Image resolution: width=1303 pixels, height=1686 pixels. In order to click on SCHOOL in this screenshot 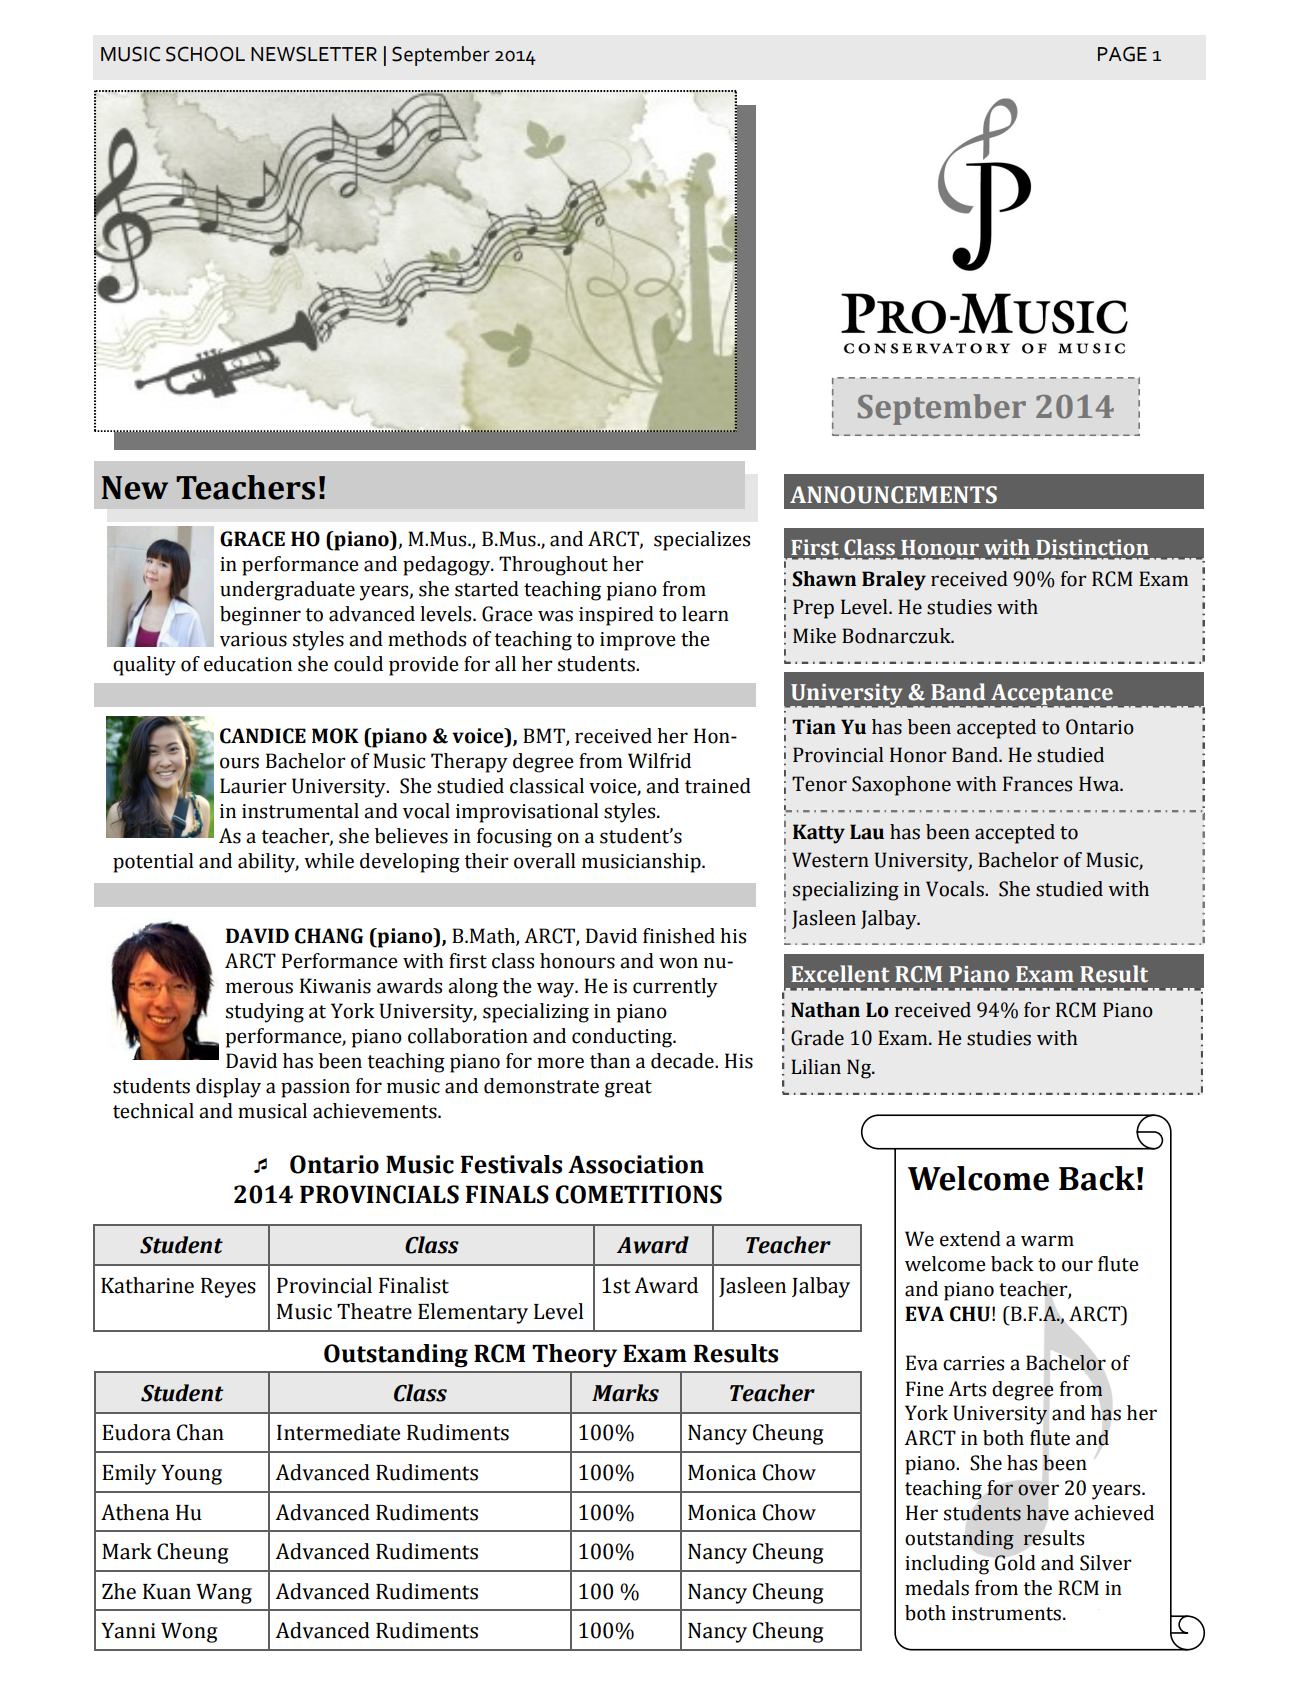, I will do `click(205, 54)`.
